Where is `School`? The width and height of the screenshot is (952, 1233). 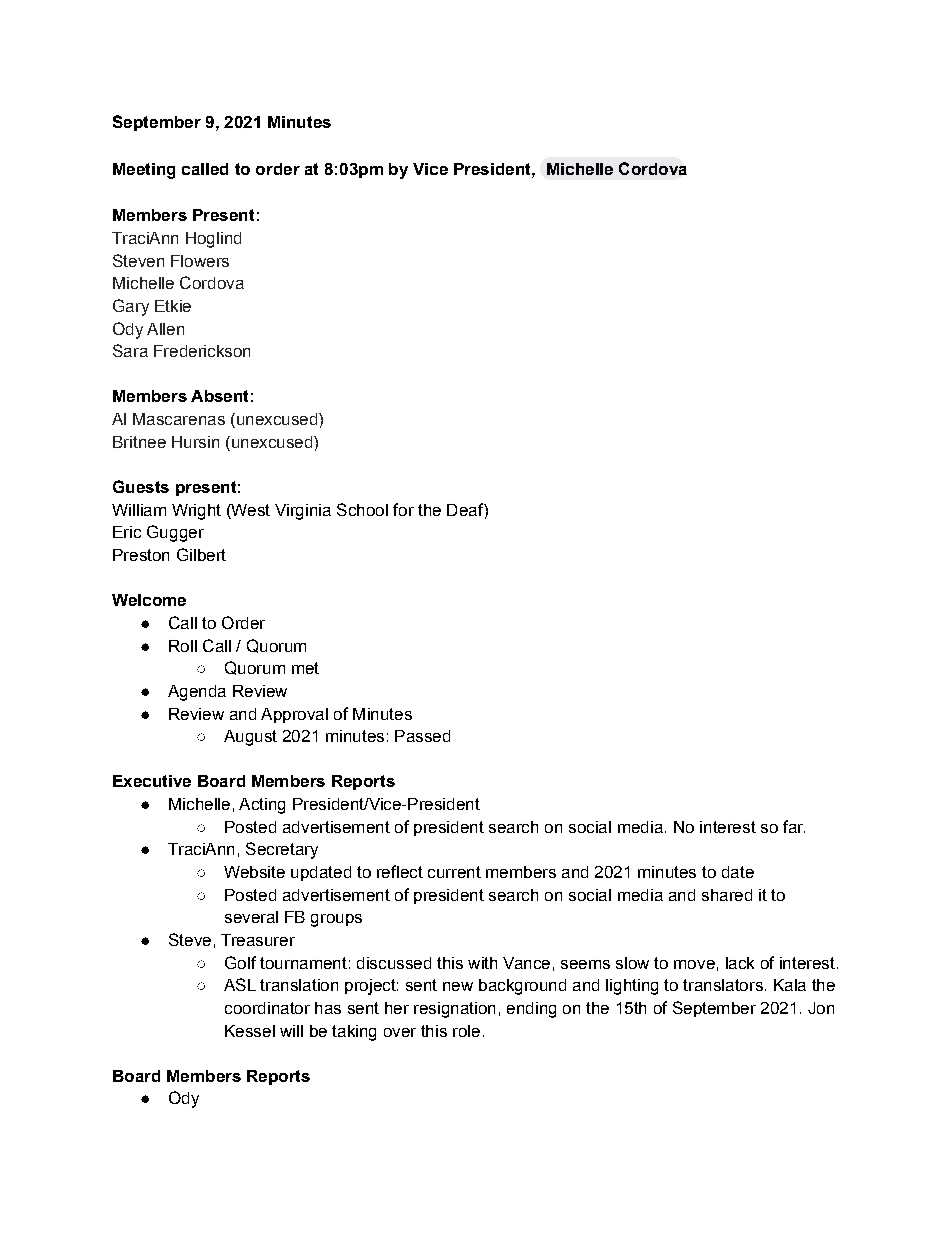
School is located at coordinates (362, 509).
